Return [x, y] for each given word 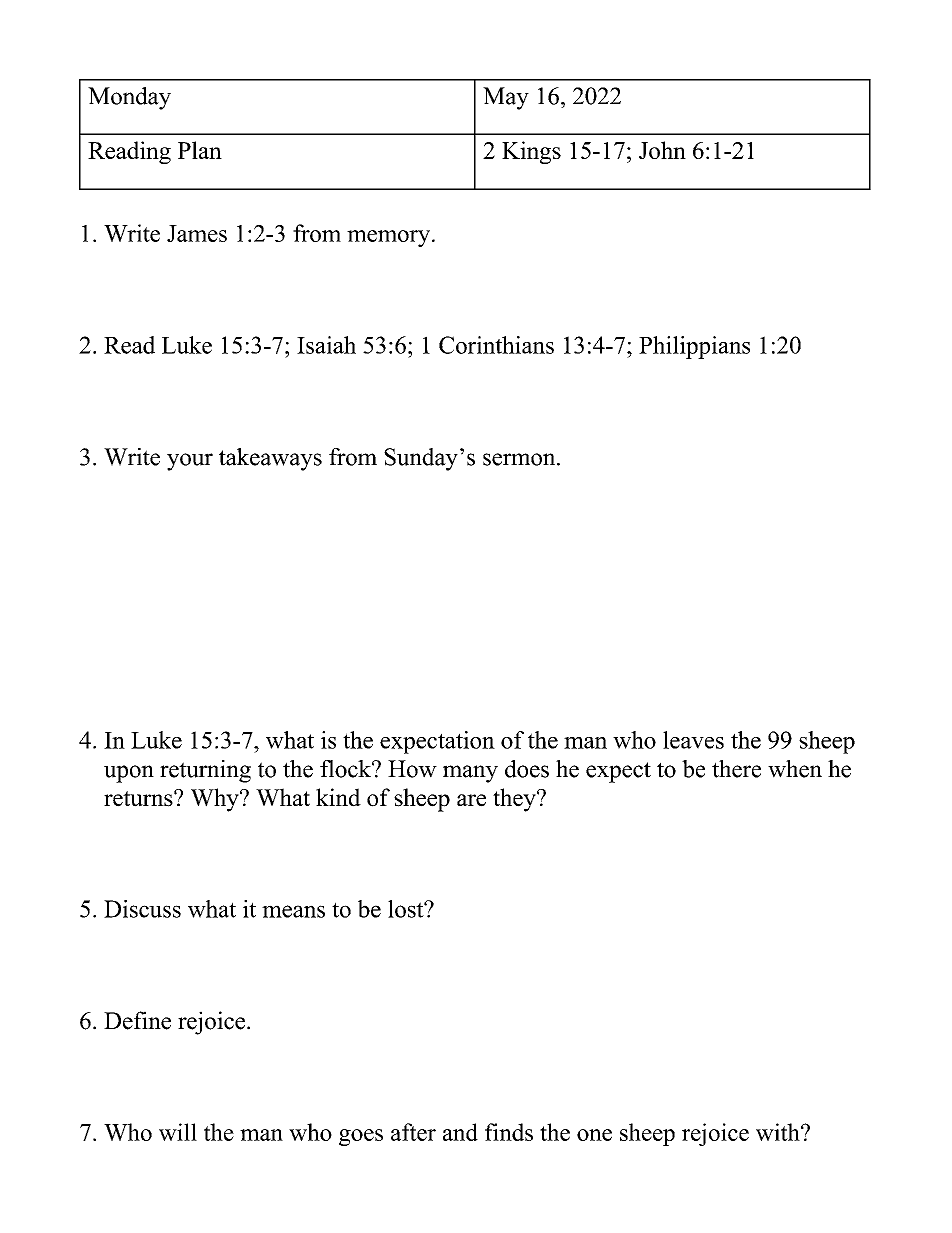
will [178, 1132]
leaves [693, 740]
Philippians [694, 347]
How [412, 769]
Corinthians [496, 345]
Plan [200, 150]
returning [205, 771]
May [506, 98]
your [190, 462]
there [736, 769]
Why [216, 800]
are [471, 800]
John [662, 150]
